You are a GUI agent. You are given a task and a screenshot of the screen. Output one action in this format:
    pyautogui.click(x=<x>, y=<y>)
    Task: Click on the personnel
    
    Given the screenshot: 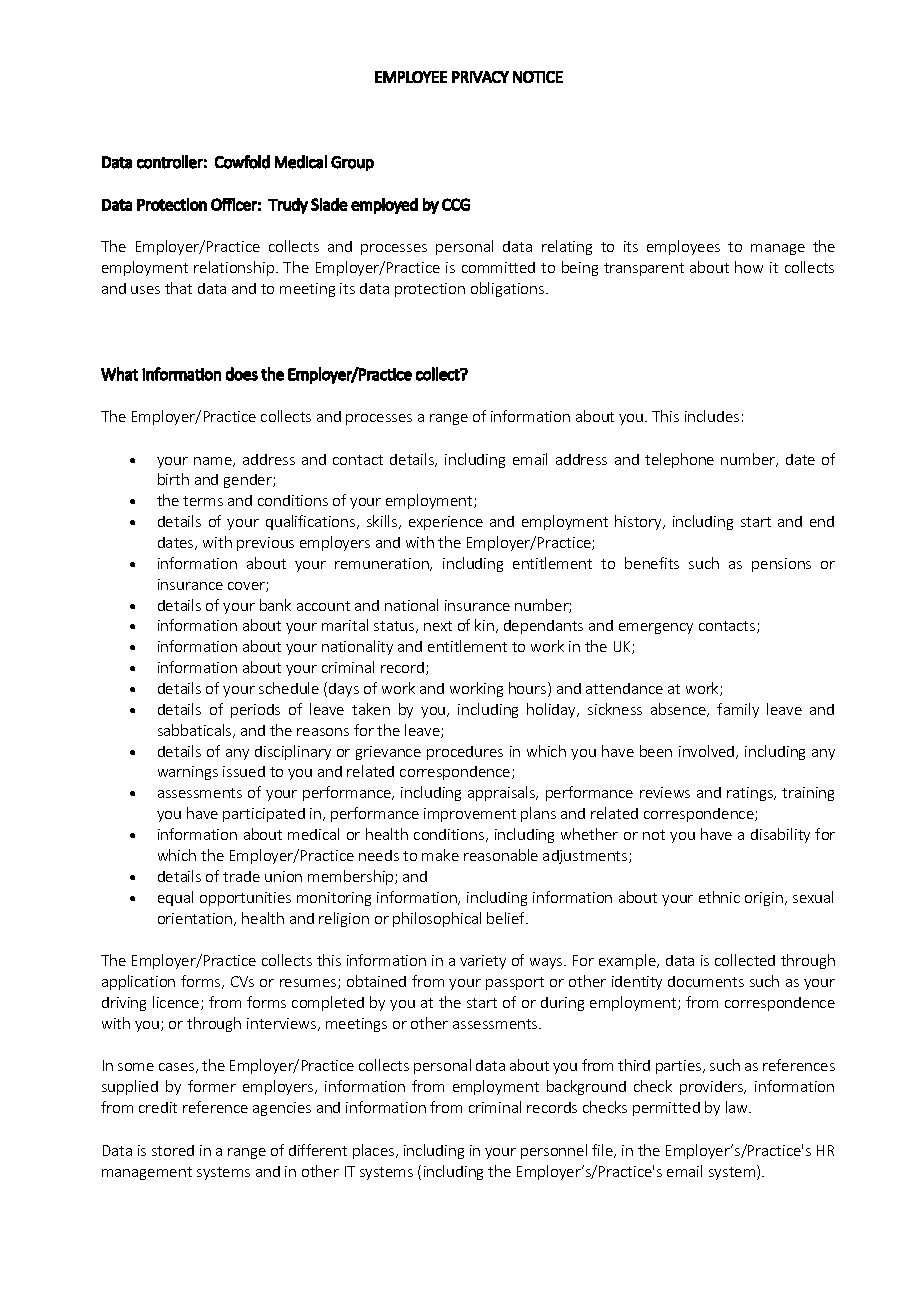 What is the action you would take?
    pyautogui.click(x=554, y=1151)
